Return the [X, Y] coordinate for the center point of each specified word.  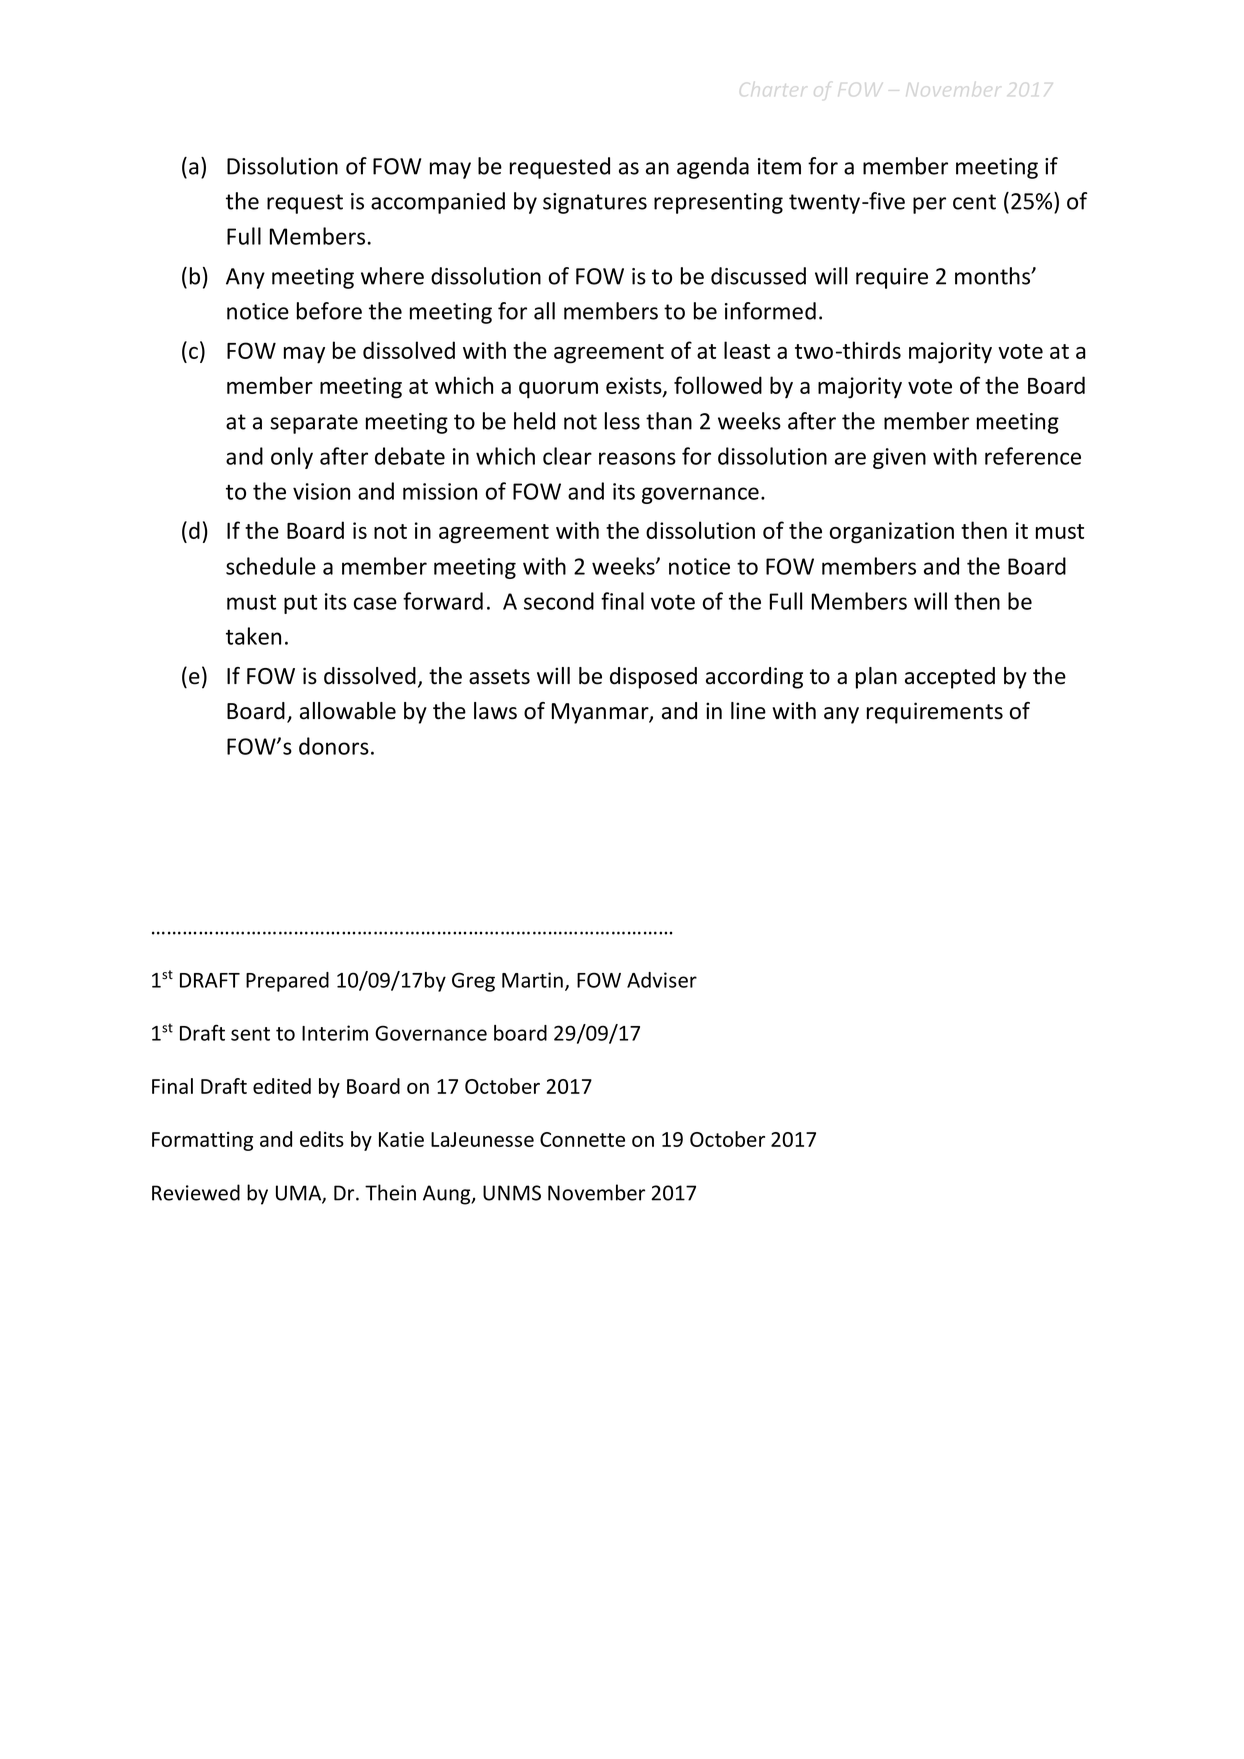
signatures [595, 203]
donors [334, 746]
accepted [950, 678]
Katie [401, 1139]
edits [322, 1139]
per [929, 205]
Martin [532, 980]
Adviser [662, 980]
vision [321, 491]
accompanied [438, 203]
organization [892, 533]
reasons [637, 458]
